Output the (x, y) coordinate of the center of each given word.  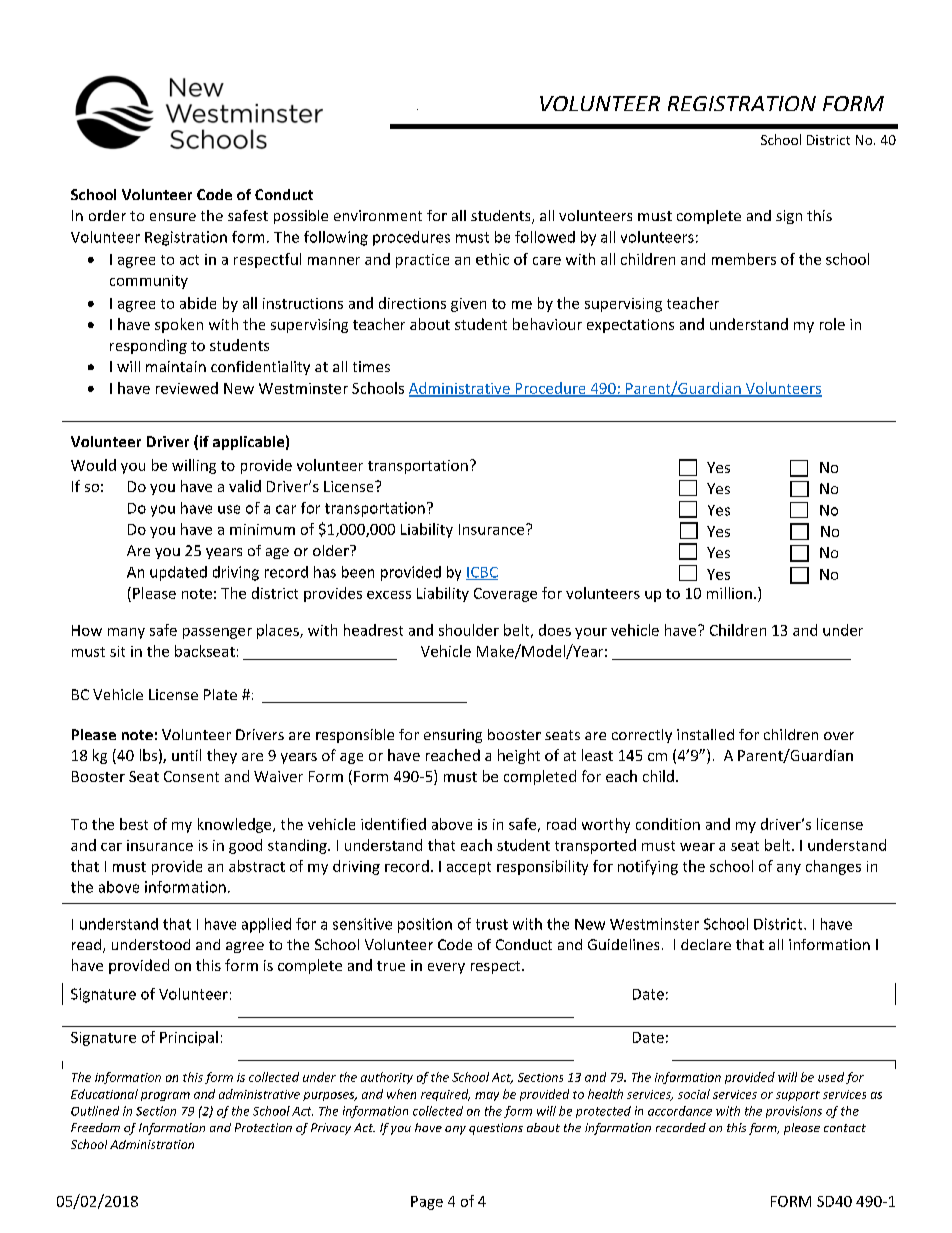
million (729, 593)
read (88, 946)
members (744, 259)
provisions (794, 1112)
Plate (220, 694)
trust (492, 924)
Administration (152, 1144)
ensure (173, 217)
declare (706, 944)
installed (705, 734)
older (332, 550)
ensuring (453, 736)
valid (245, 486)
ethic (492, 259)
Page (427, 1203)
